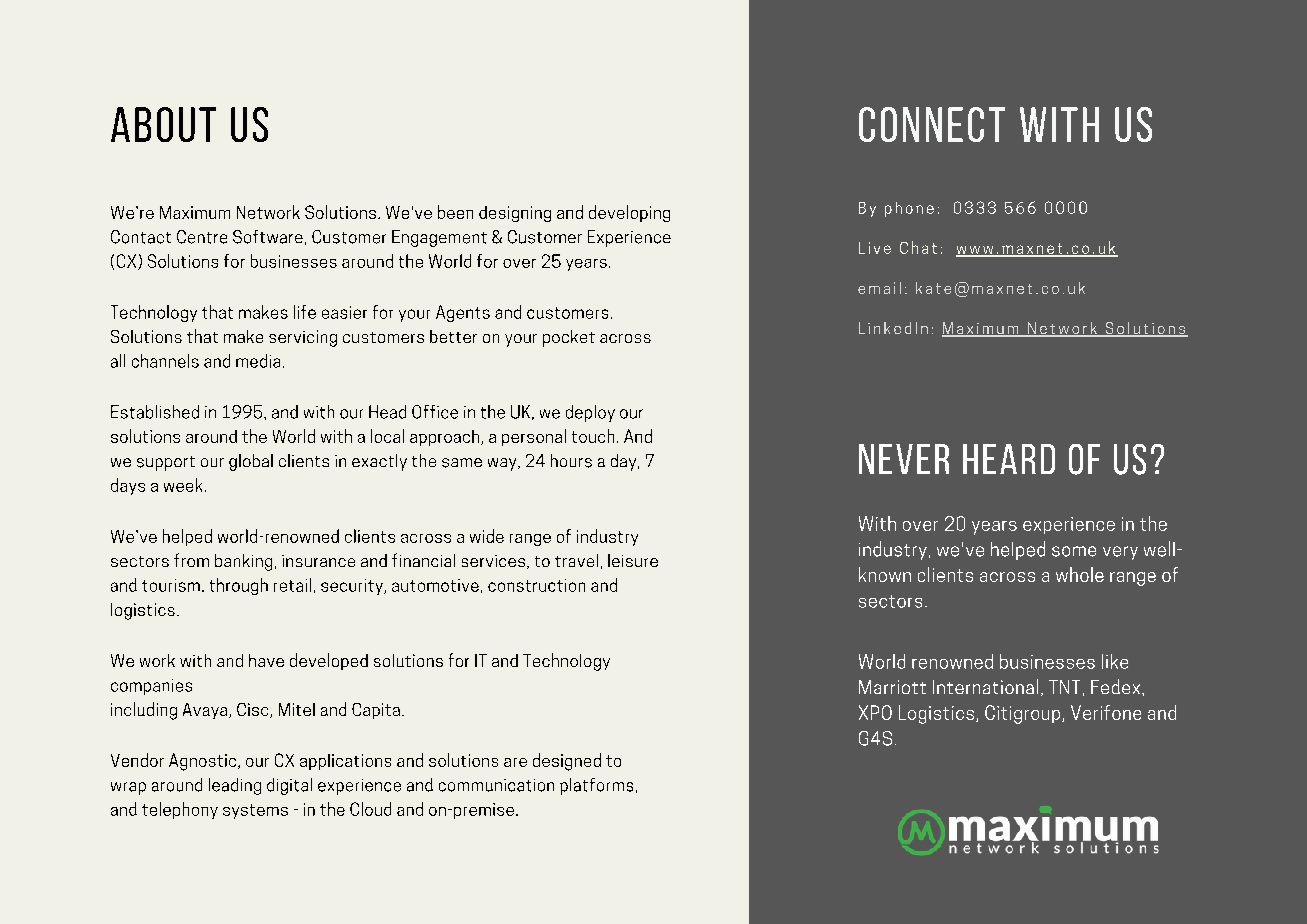 This screenshot has width=1307, height=924. What do you see at coordinates (590, 413) in the screenshot?
I see `deploy` at bounding box center [590, 413].
